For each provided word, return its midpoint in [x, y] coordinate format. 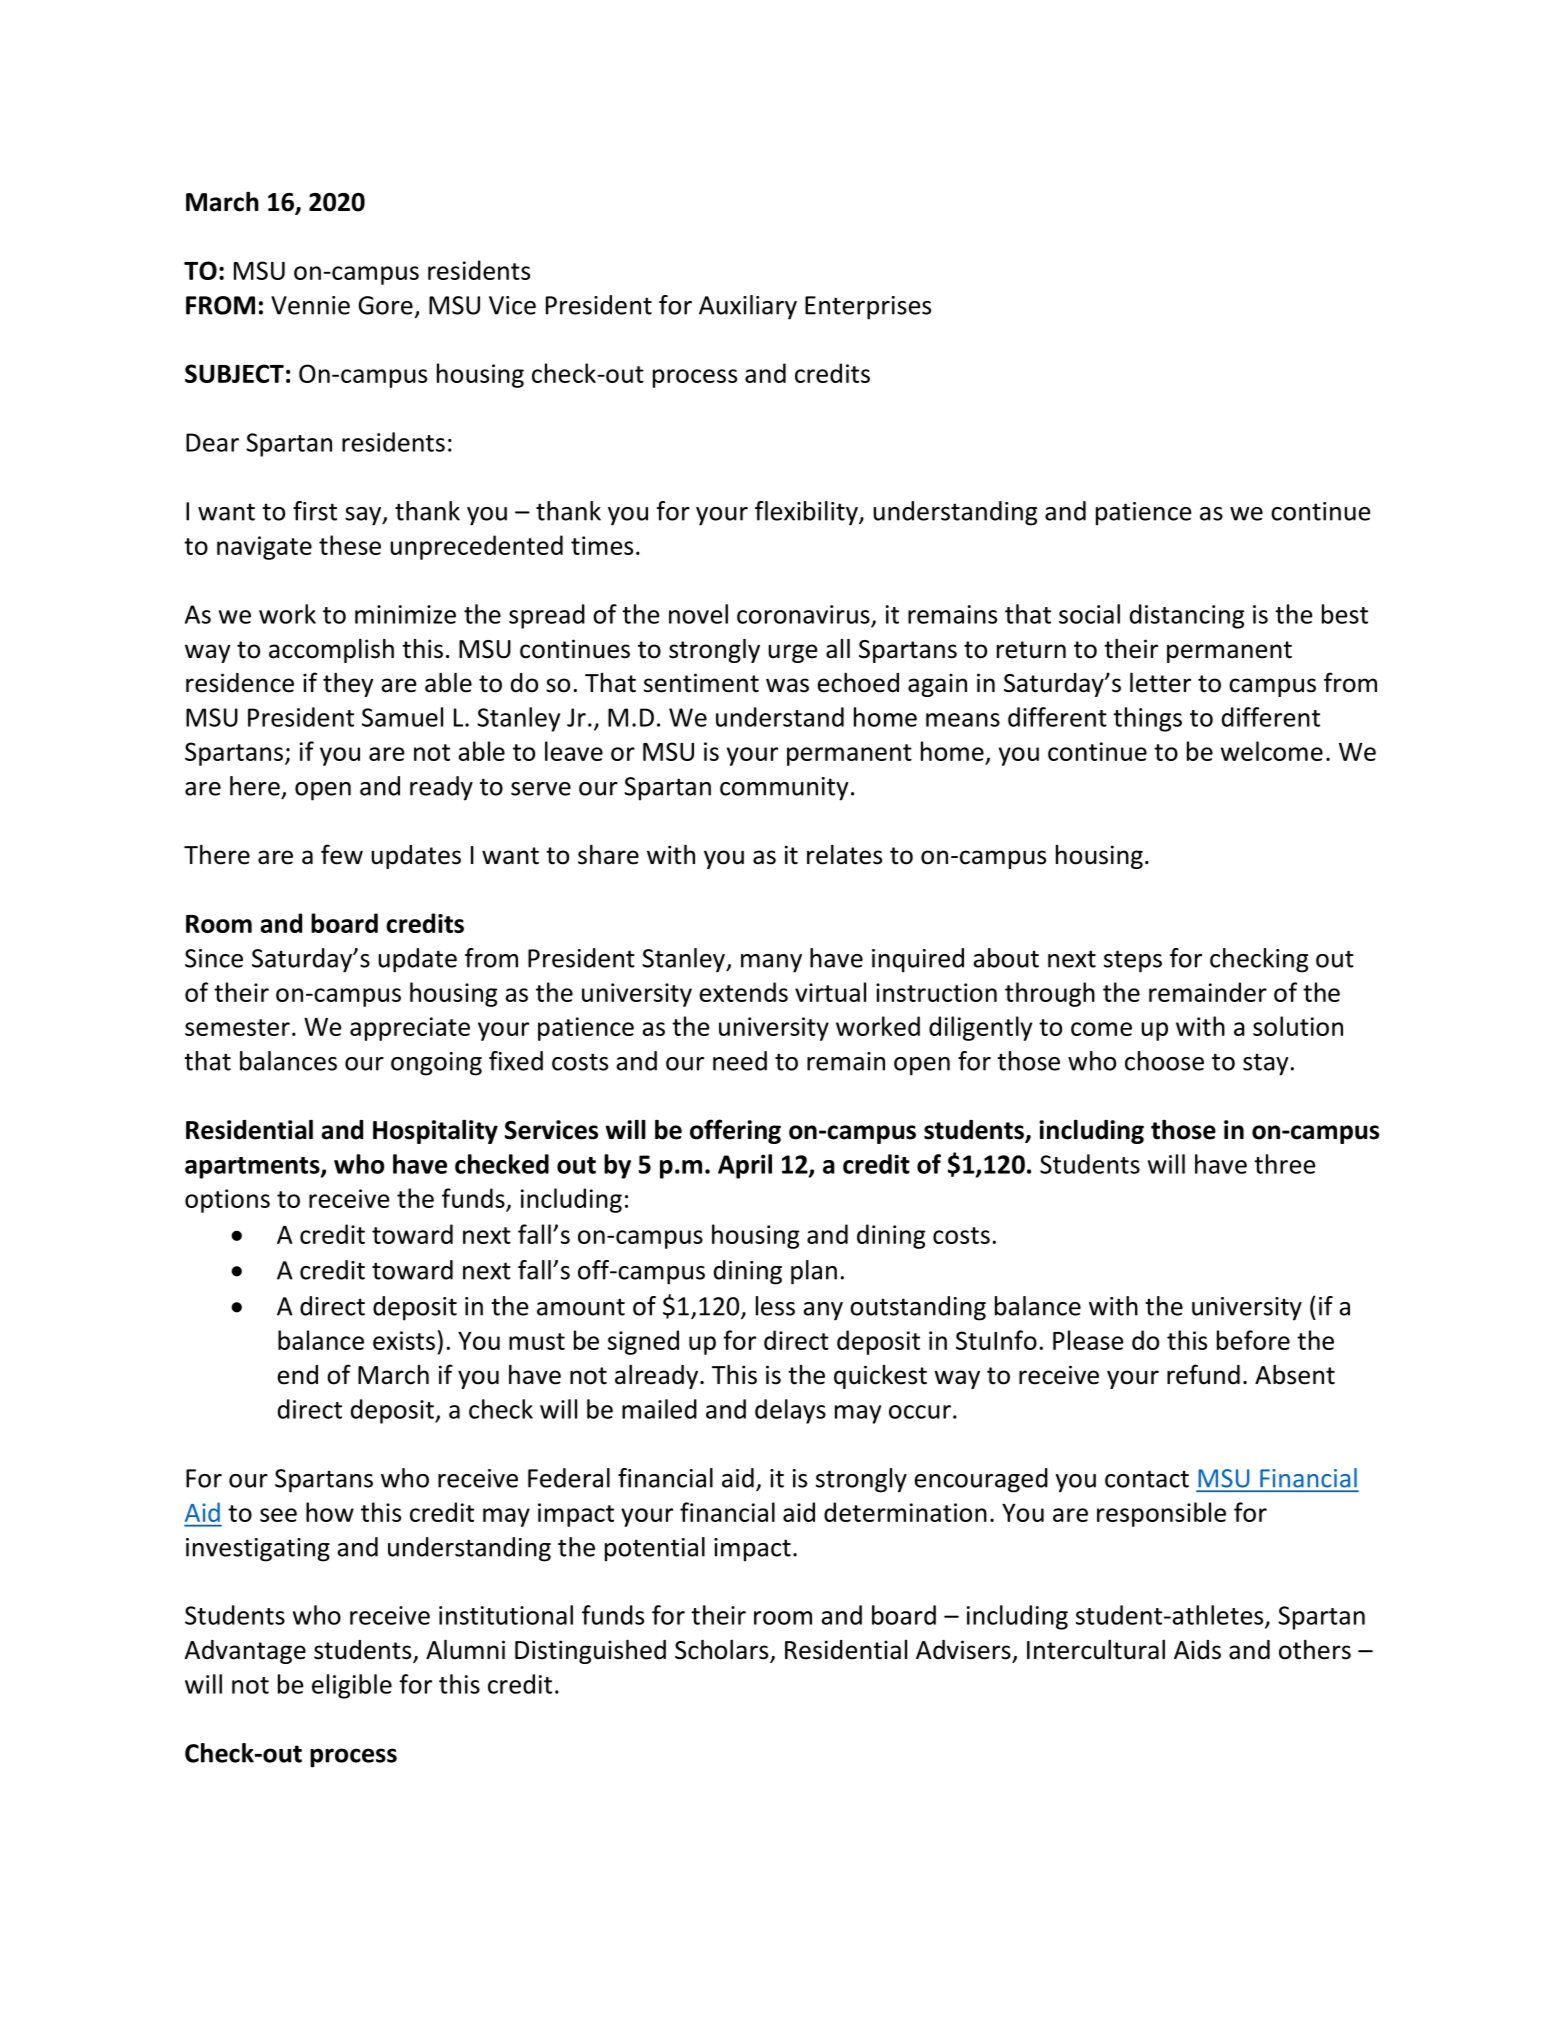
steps [1133, 961]
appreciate [410, 1029]
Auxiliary [748, 307]
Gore [385, 305]
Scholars [723, 1650]
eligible [352, 1686]
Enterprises [868, 308]
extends [743, 992]
